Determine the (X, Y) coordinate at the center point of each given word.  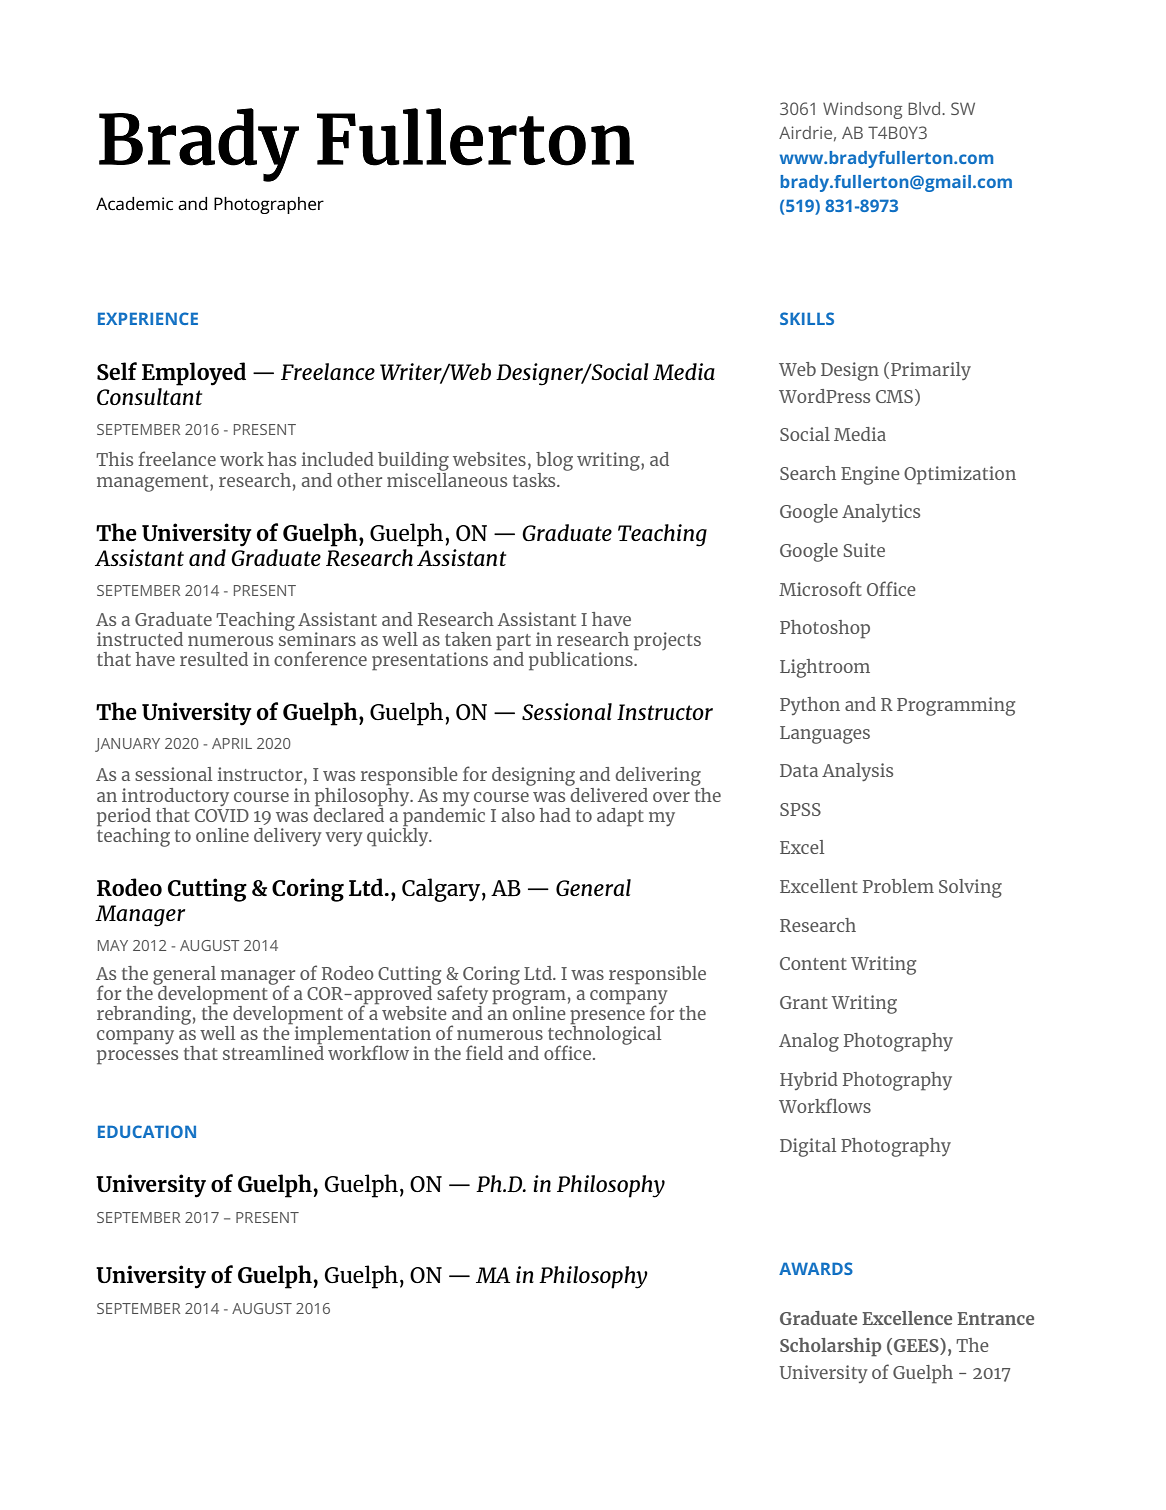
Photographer (269, 205)
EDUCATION (147, 1131)
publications (582, 660)
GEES (917, 1346)
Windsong (862, 110)
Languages (825, 735)
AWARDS (816, 1268)
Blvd (924, 108)
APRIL (232, 743)
